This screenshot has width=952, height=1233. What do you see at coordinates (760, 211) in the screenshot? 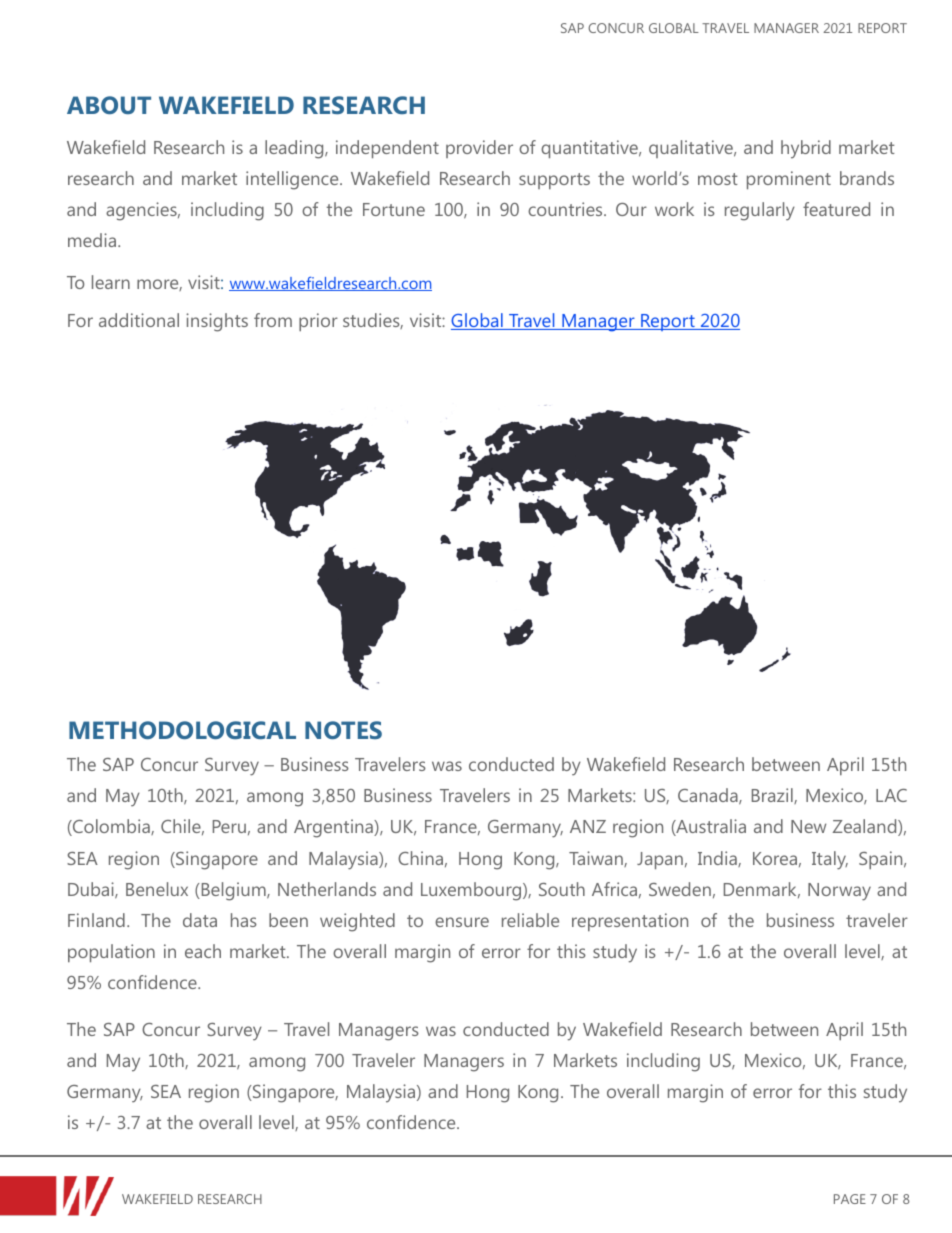
I see `regularly` at bounding box center [760, 211].
